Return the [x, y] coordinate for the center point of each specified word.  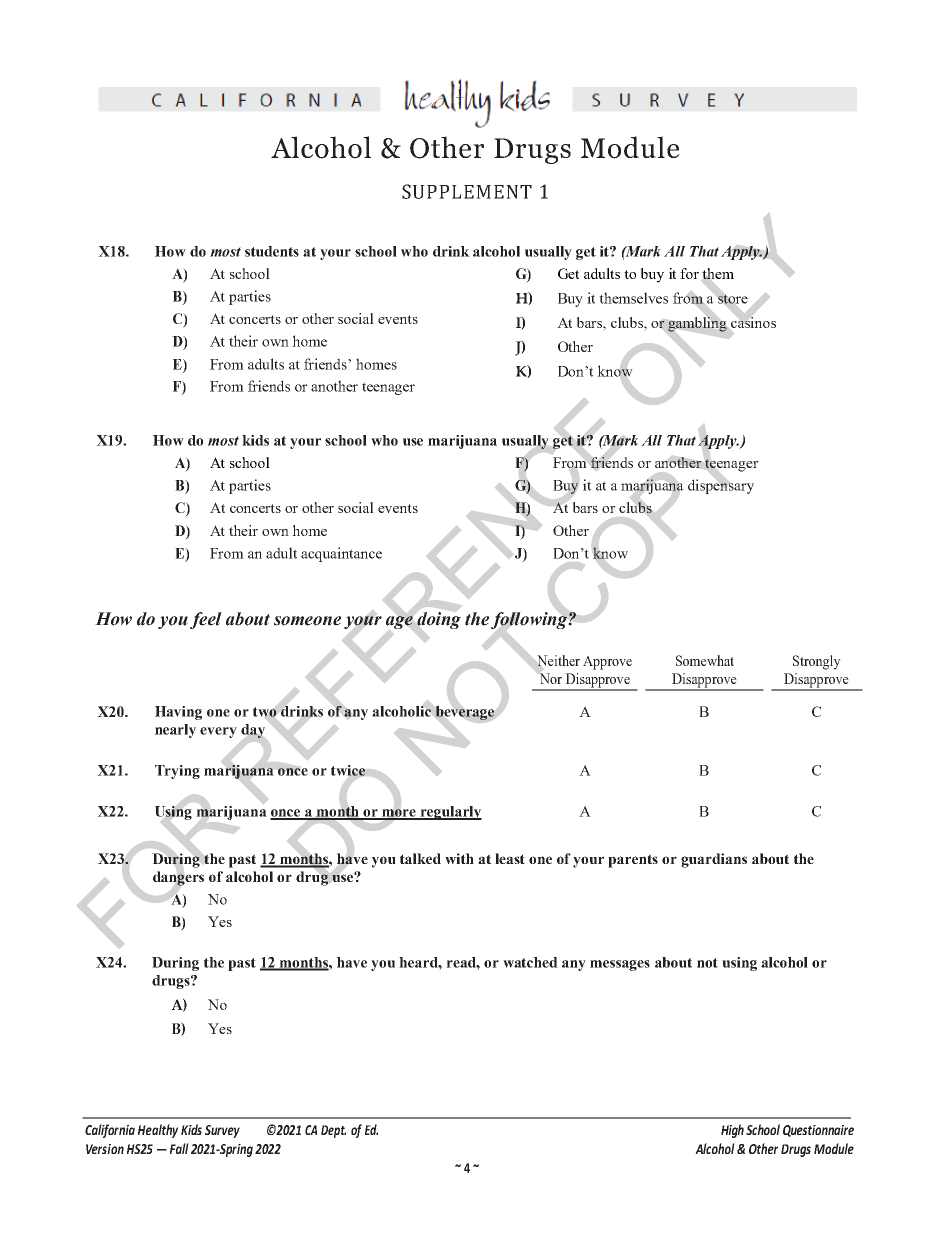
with [459, 858]
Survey [222, 1131]
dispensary [721, 486]
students [272, 251]
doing [439, 620]
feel [206, 620]
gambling [697, 324]
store [733, 299]
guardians [714, 860]
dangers [178, 878]
